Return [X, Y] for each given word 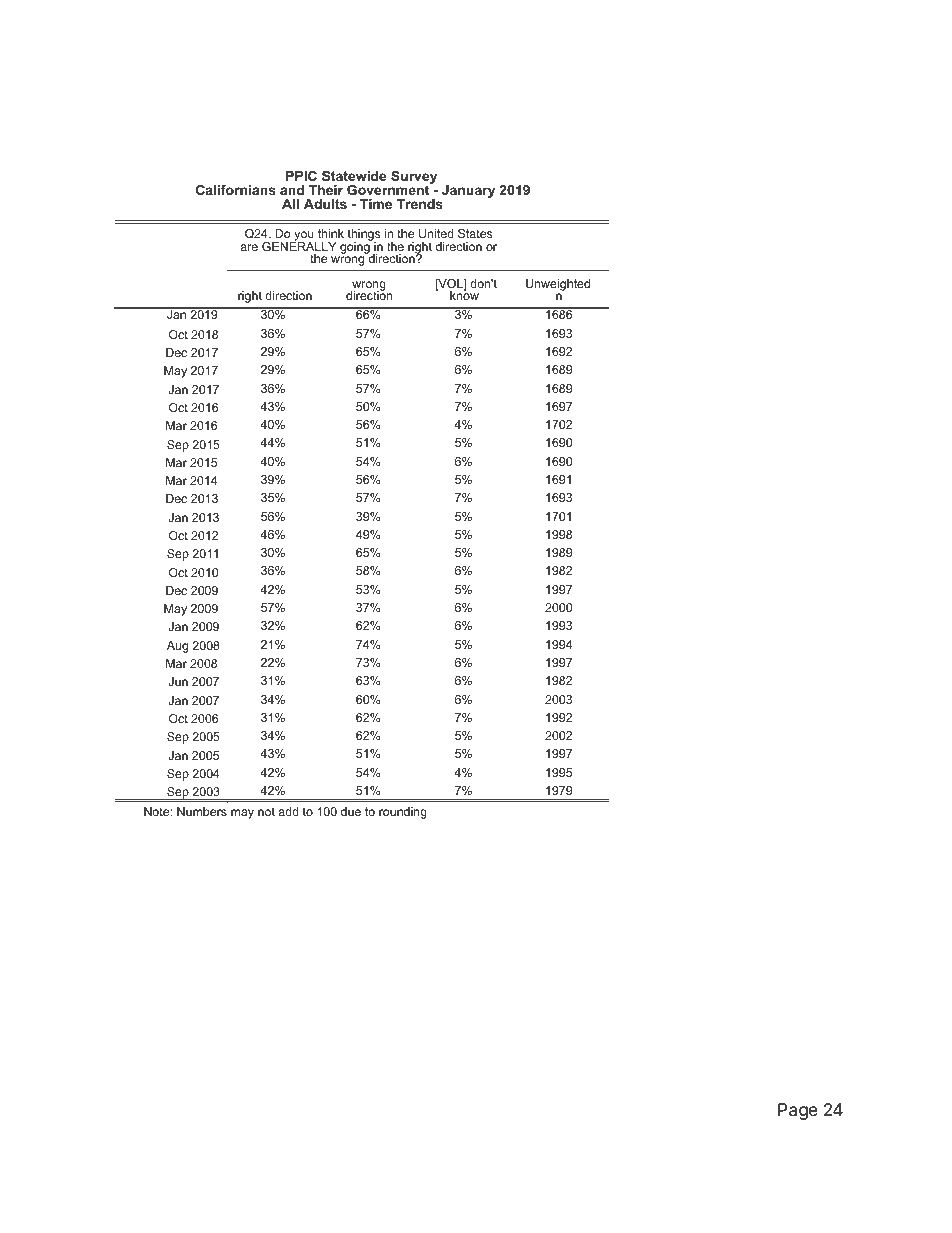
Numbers [202, 811]
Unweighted [558, 285]
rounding [403, 813]
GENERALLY [299, 245]
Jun [178, 681]
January [468, 191]
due [351, 811]
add [288, 811]
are [249, 247]
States [475, 233]
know [464, 294]
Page [798, 1111]
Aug [177, 647]
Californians [236, 190]
